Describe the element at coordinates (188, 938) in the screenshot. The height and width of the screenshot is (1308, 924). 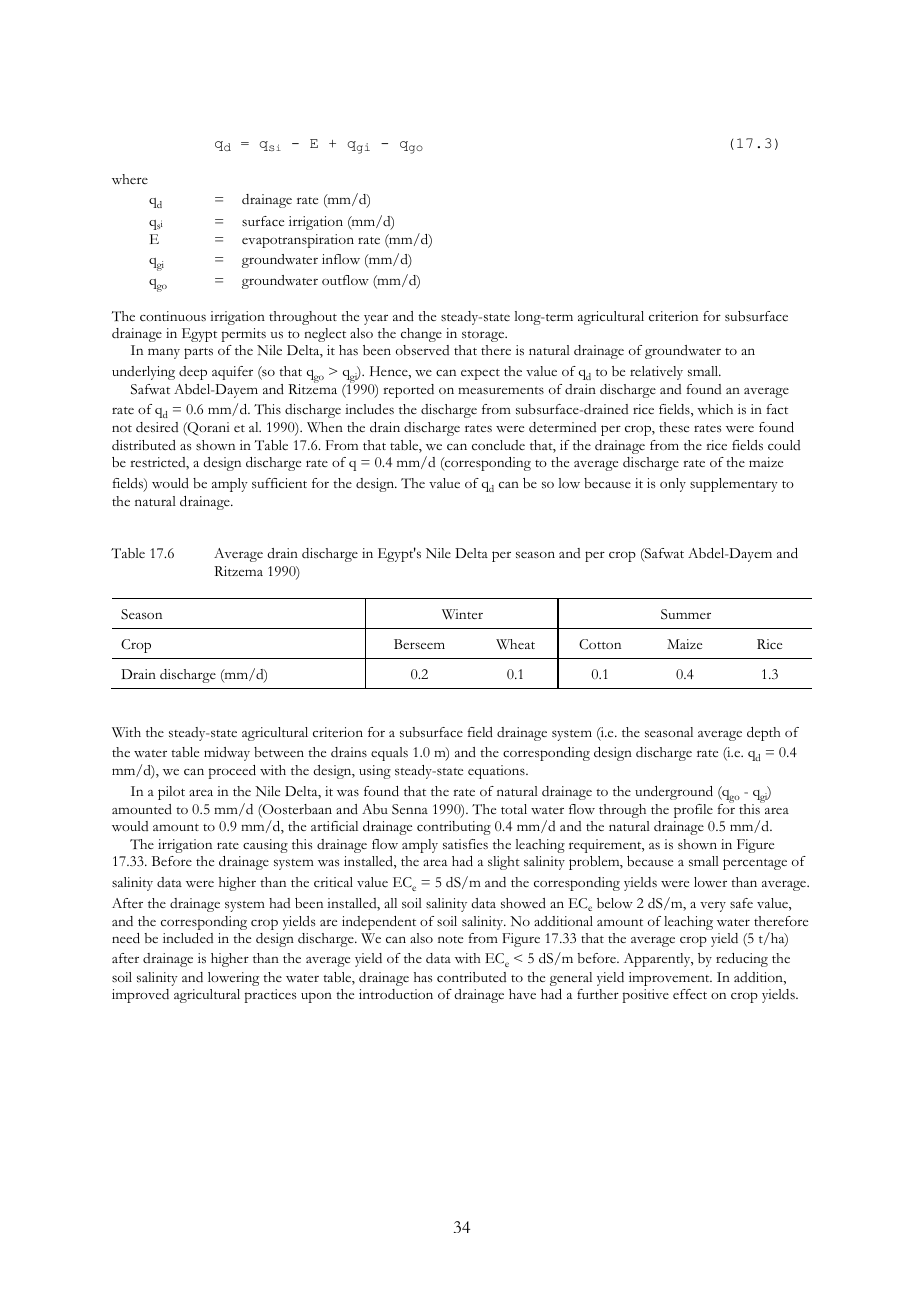
I see `included` at that location.
